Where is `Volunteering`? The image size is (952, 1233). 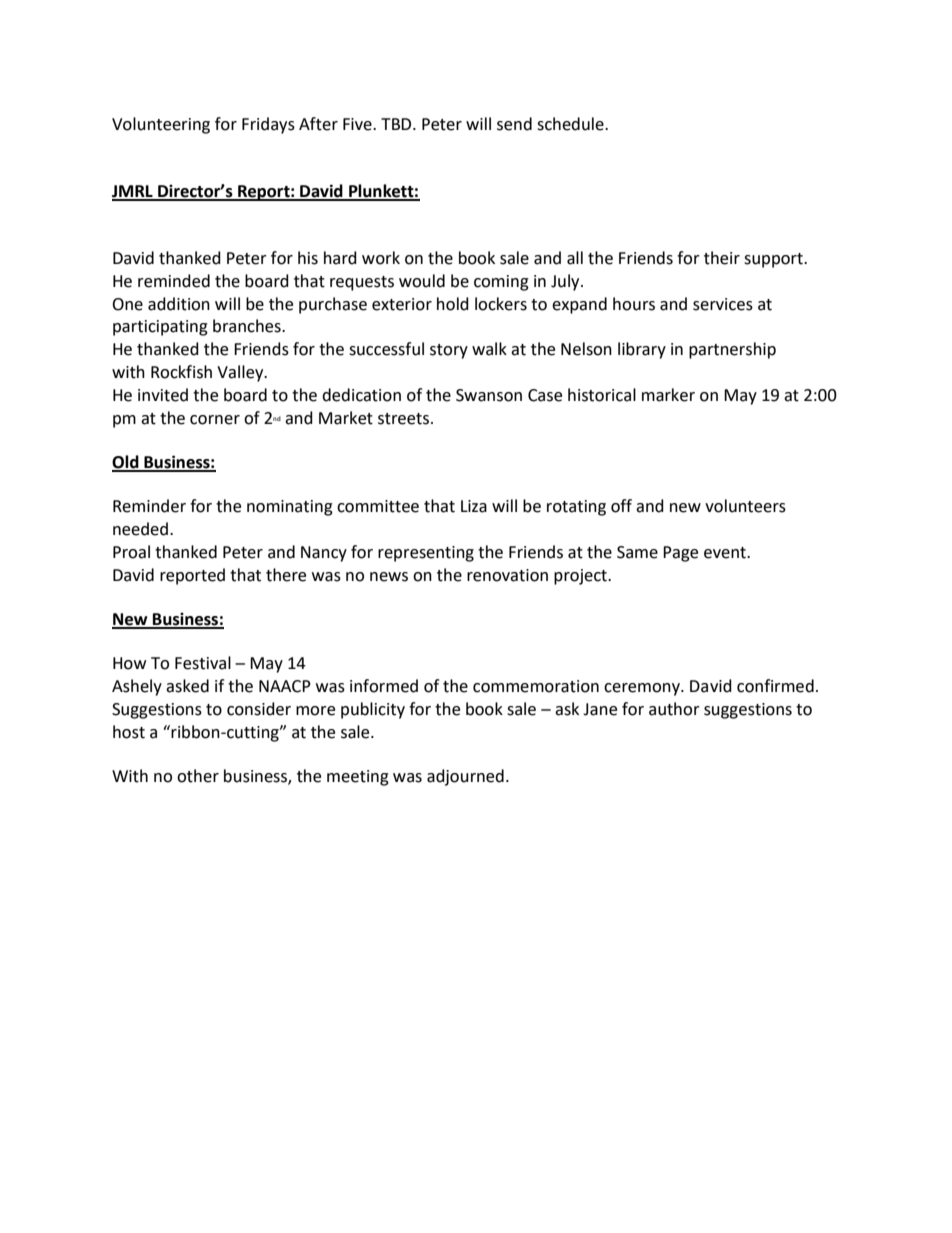 Volunteering is located at coordinates (161, 125).
